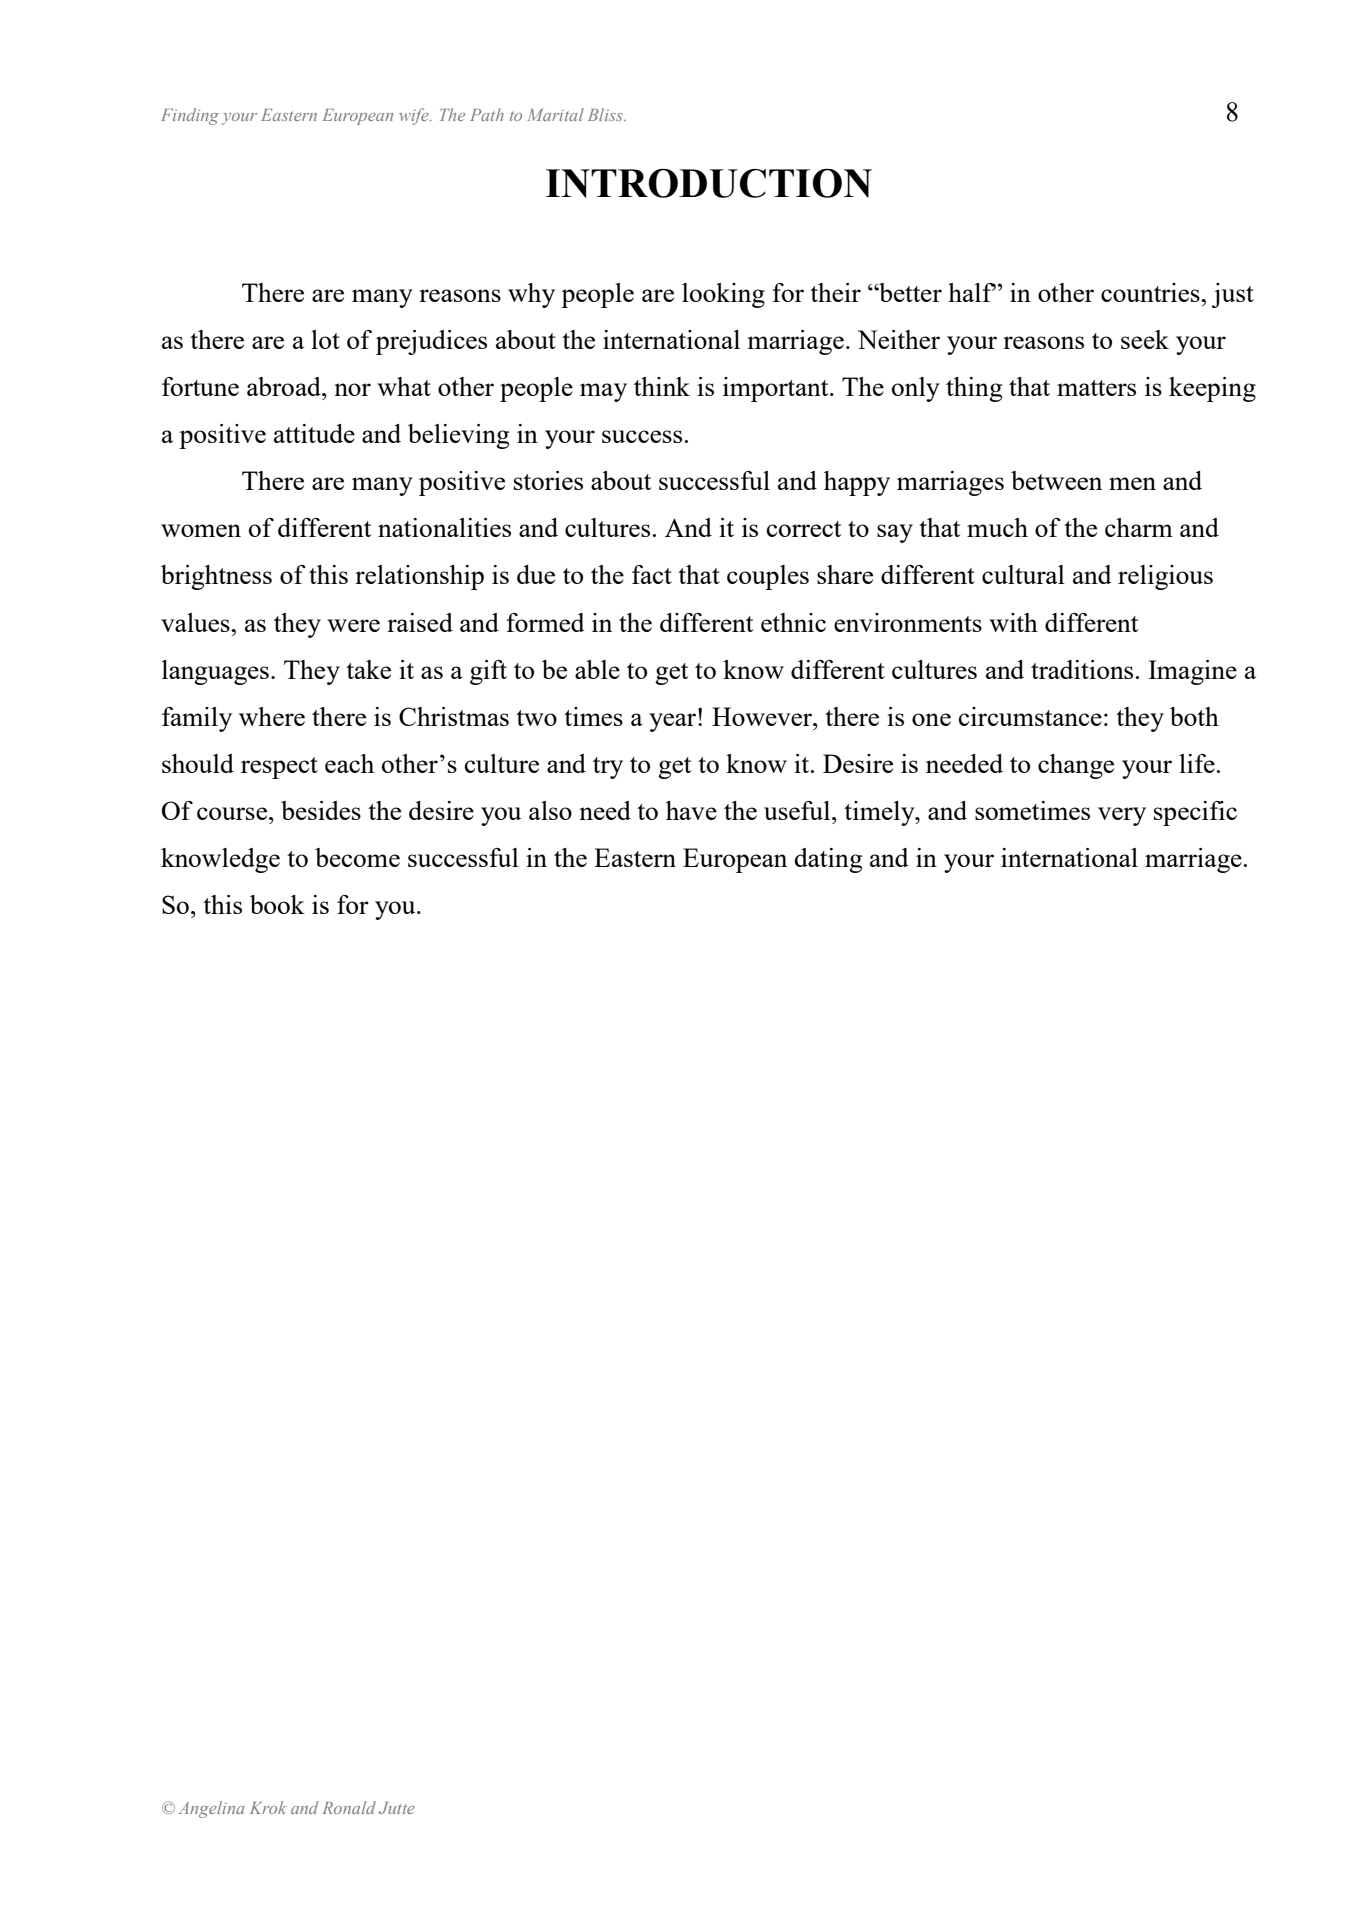 Image resolution: width=1354 pixels, height=1915 pixels. I want to click on book, so click(277, 904).
